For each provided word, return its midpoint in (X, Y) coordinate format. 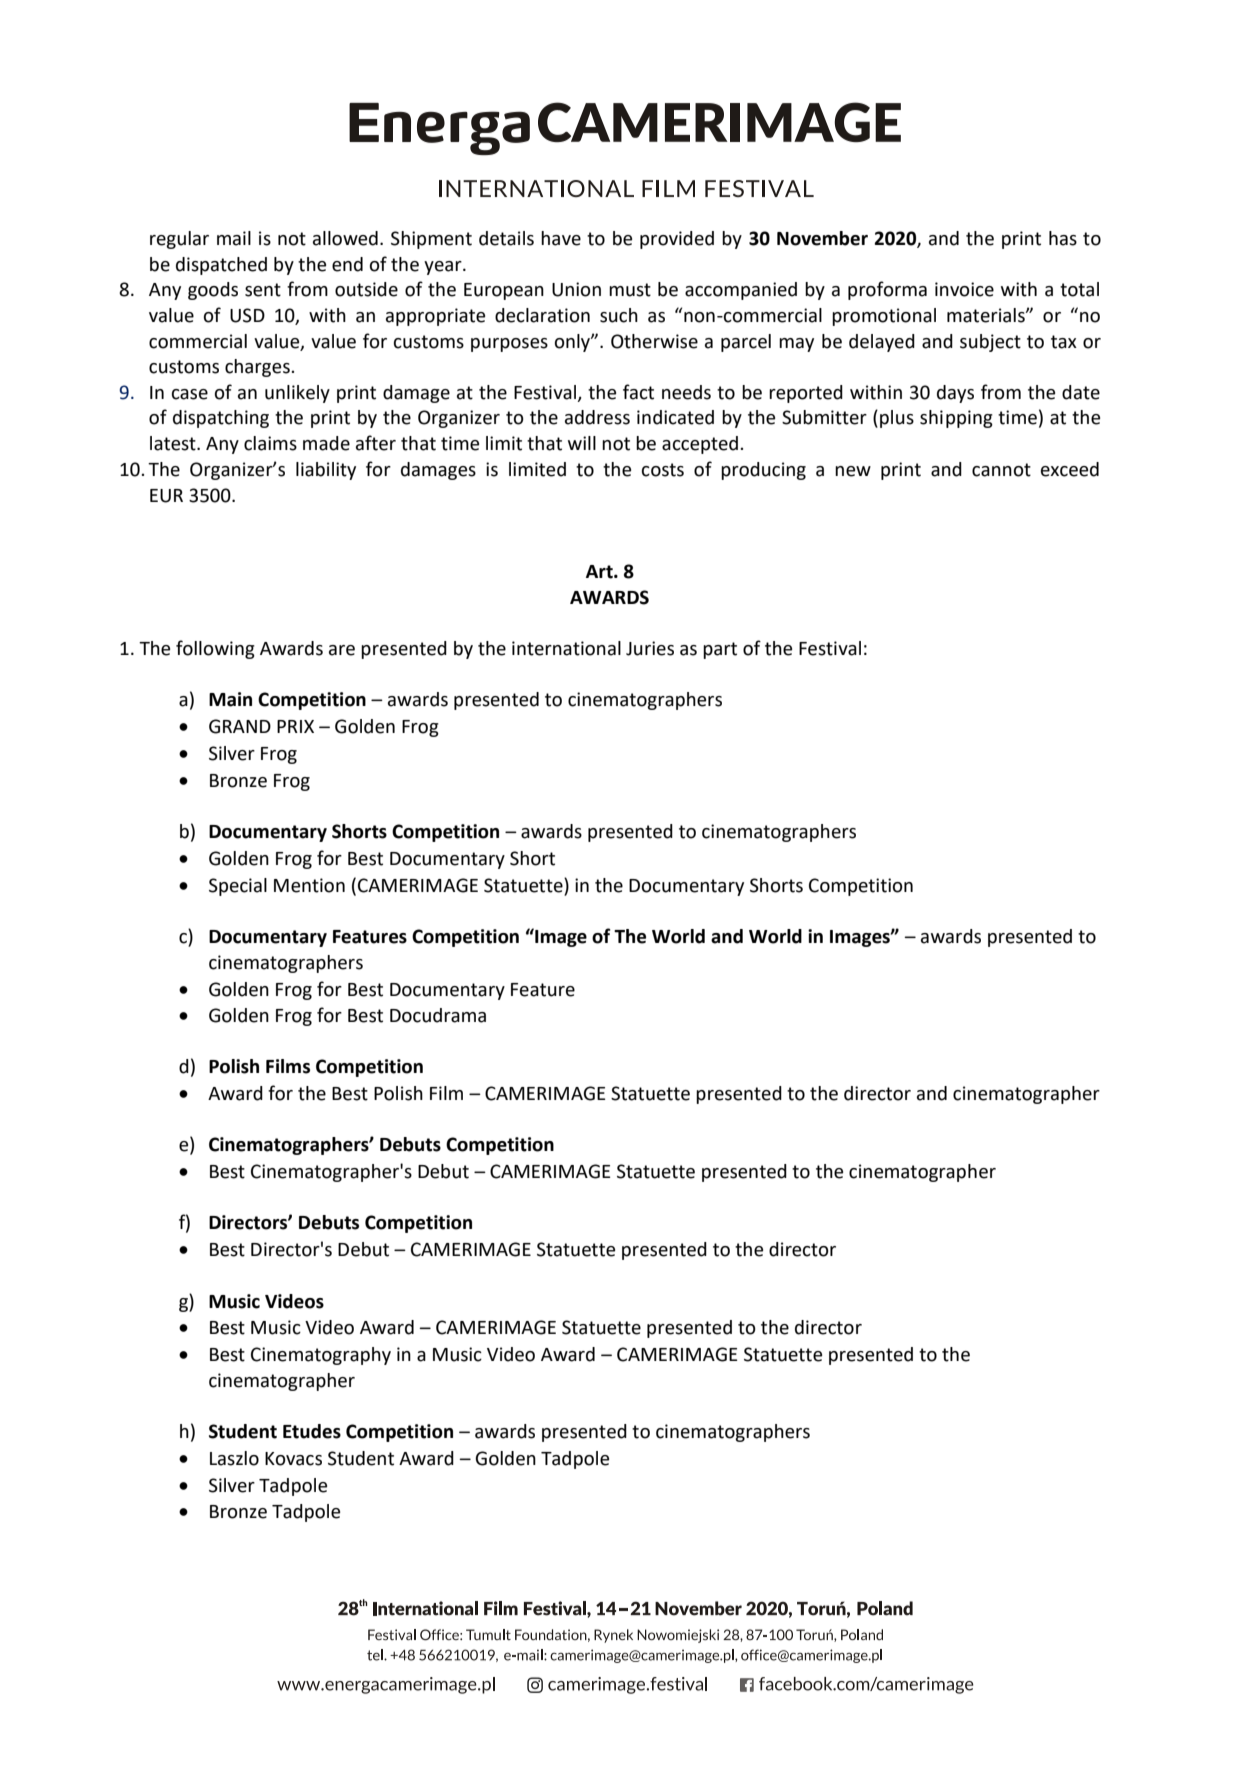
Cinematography (321, 1356)
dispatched (221, 266)
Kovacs (293, 1459)
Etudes (312, 1431)
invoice (964, 289)
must (630, 290)
